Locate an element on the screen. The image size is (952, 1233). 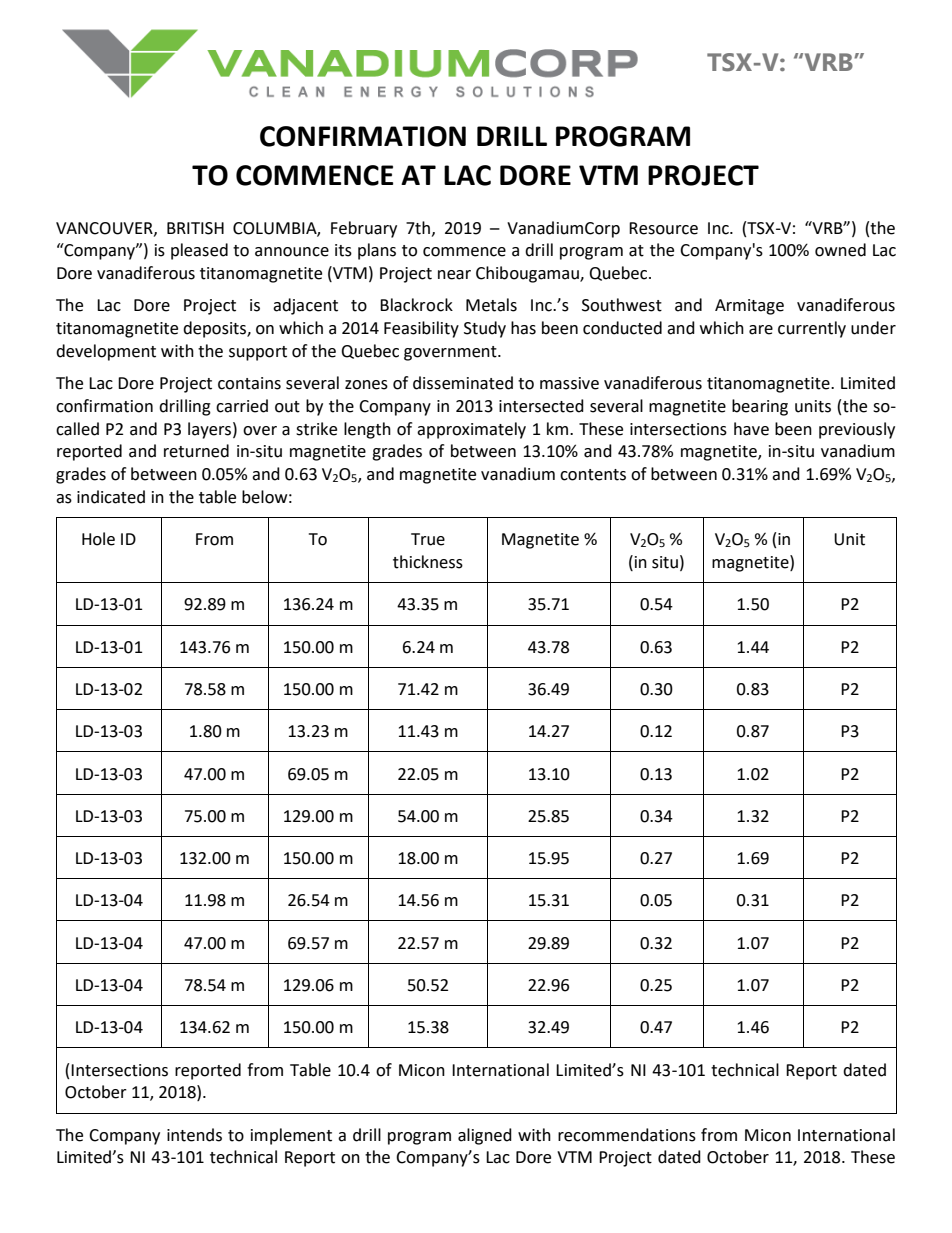
thickness is located at coordinates (428, 562).
